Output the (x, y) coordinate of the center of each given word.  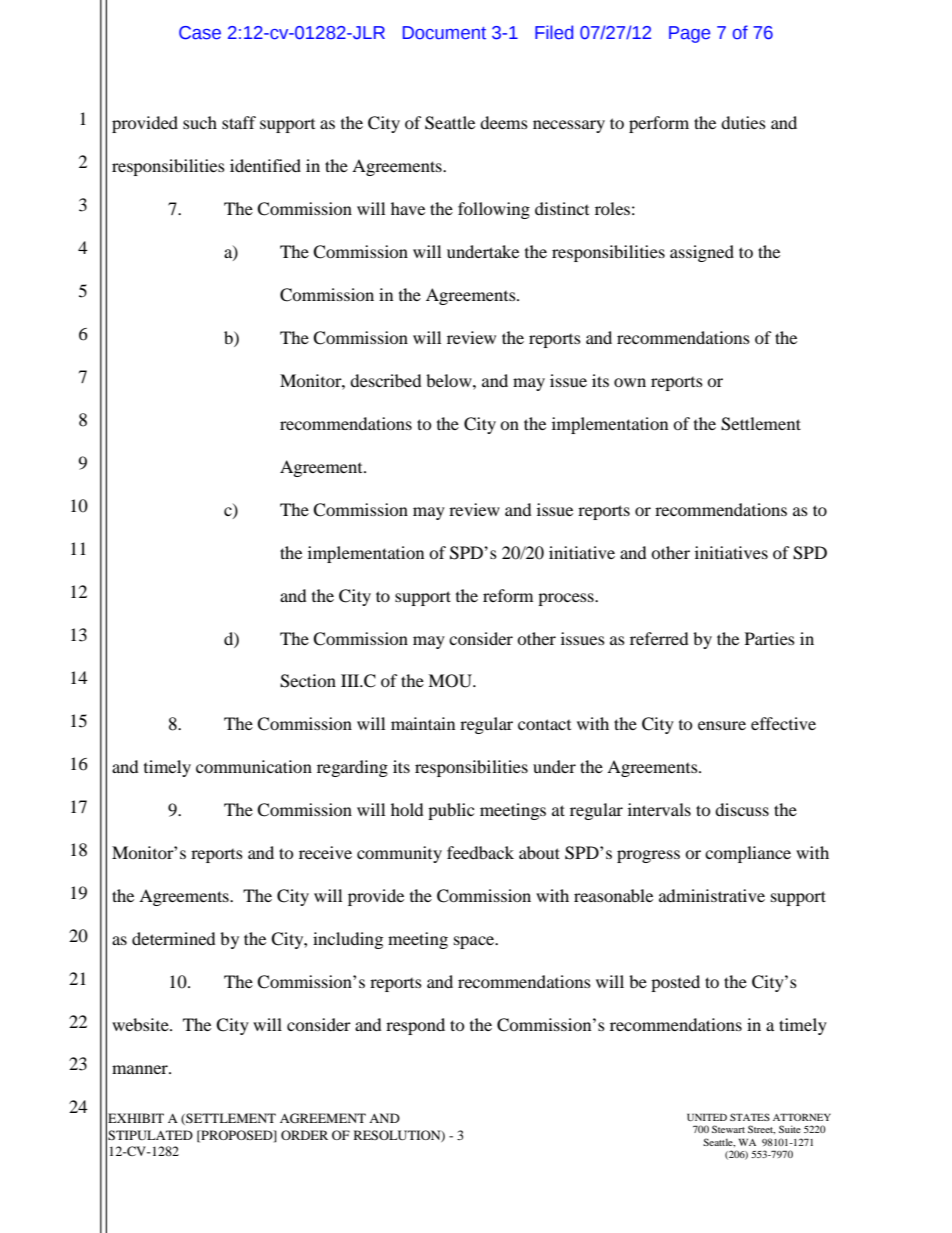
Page (689, 34)
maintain (423, 723)
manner (141, 1069)
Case (200, 33)
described (386, 380)
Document (444, 33)
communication (254, 766)
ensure (722, 725)
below (450, 380)
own (630, 382)
